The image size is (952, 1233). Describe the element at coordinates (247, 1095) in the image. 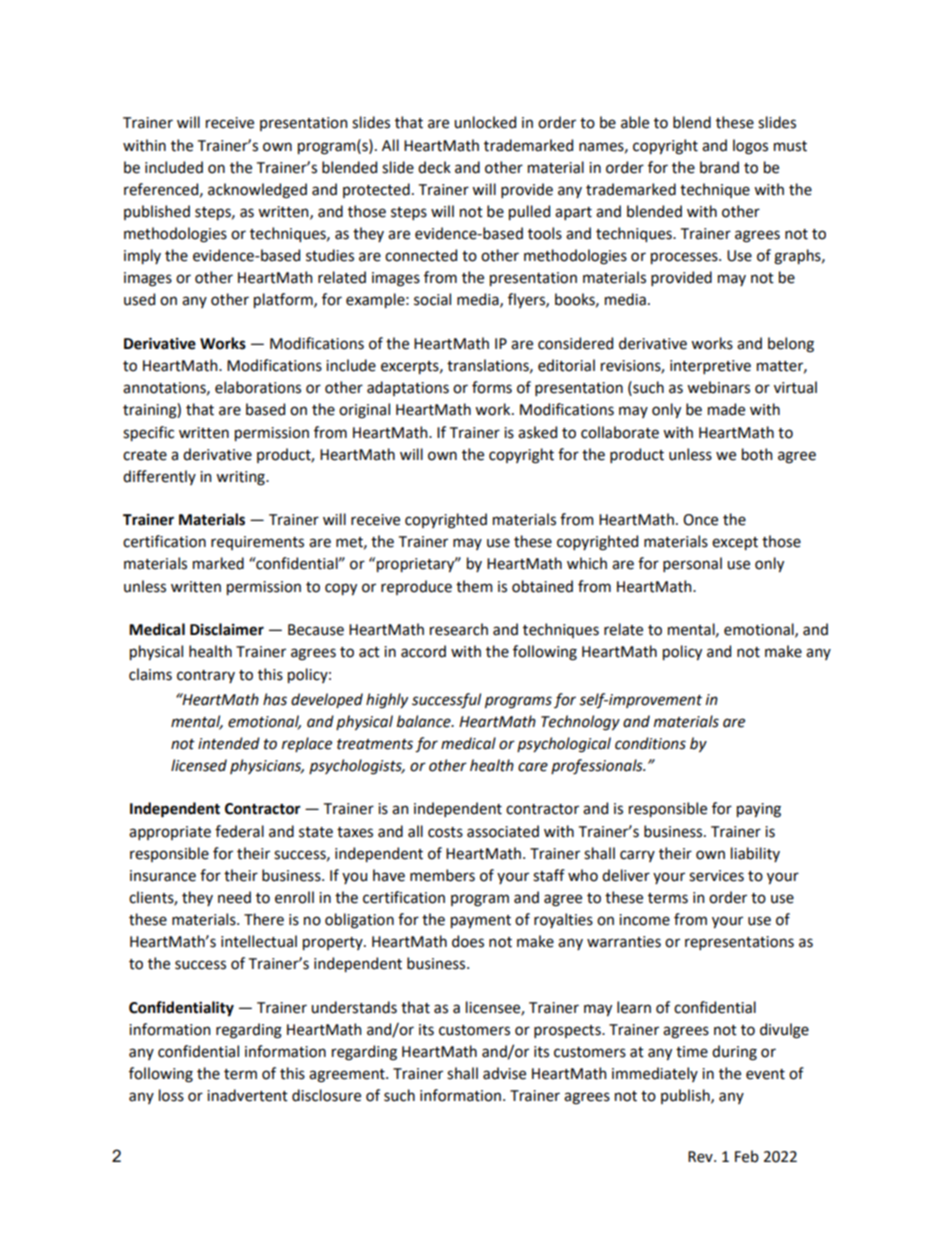

I see `inadvertent` at that location.
